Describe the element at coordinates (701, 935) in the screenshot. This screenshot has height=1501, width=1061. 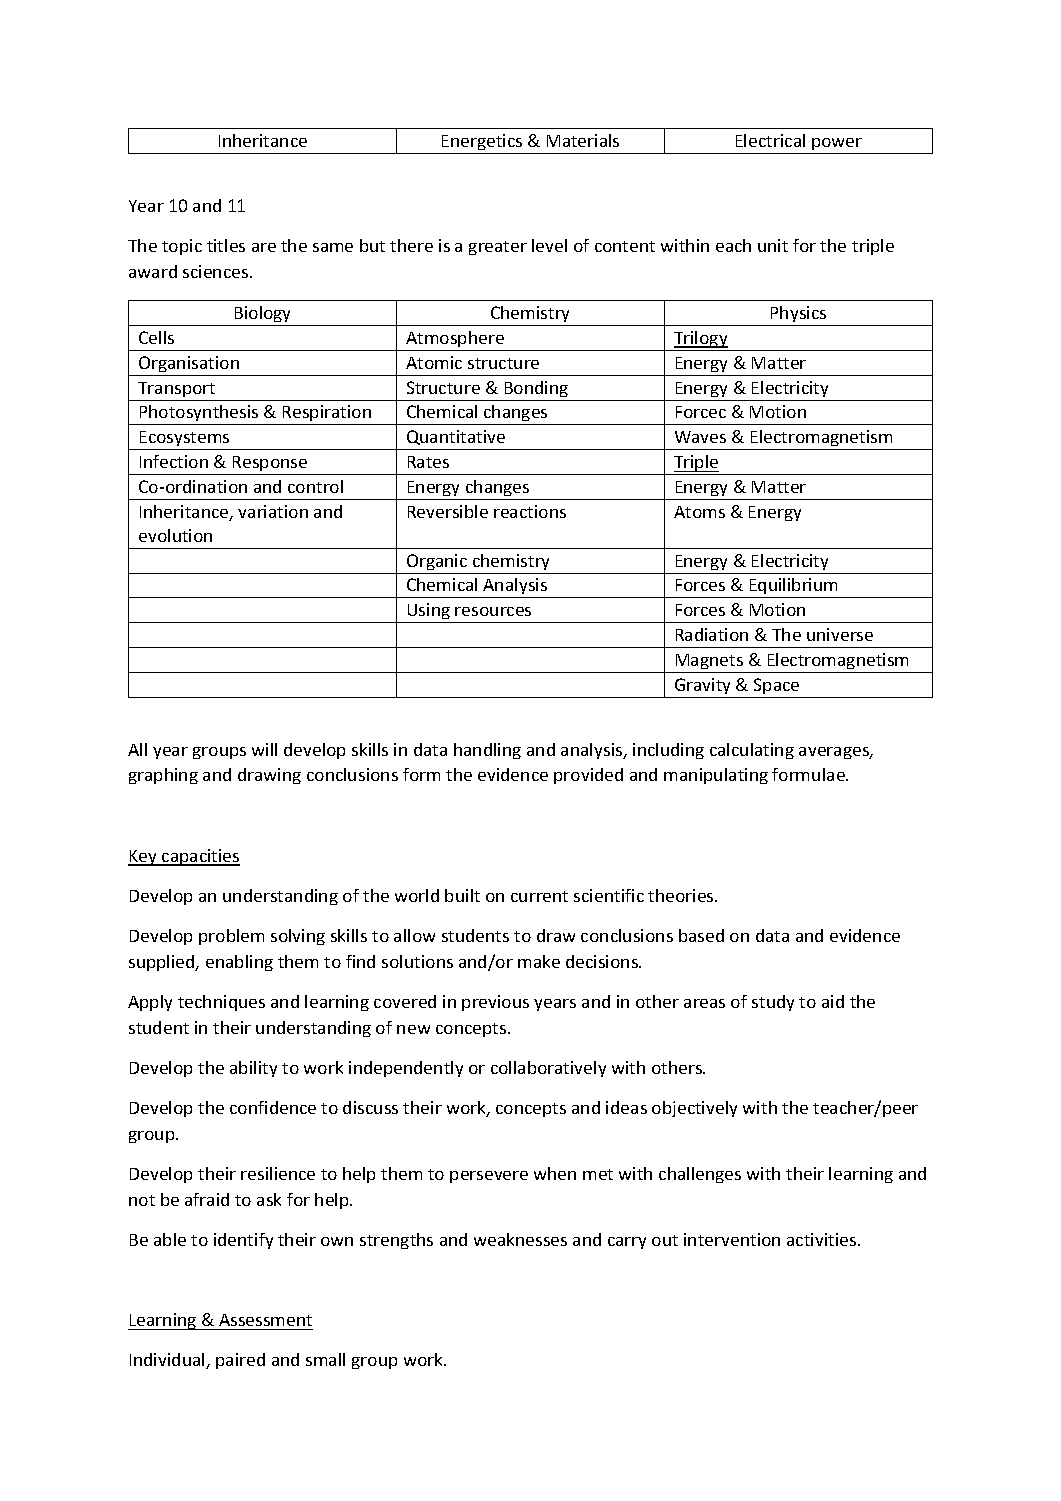
I see `based` at that location.
